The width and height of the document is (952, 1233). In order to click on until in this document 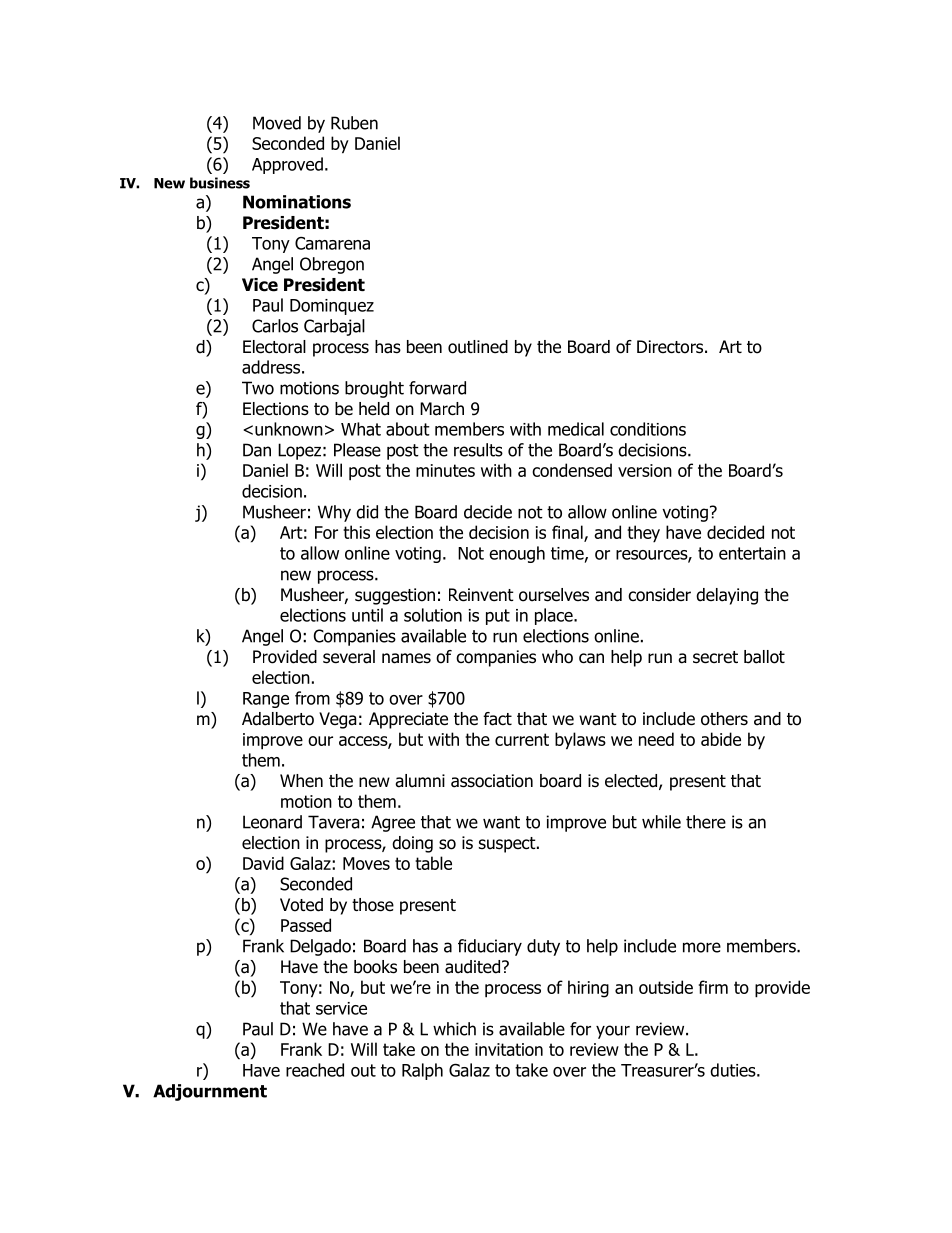, I will do `click(367, 615)`.
